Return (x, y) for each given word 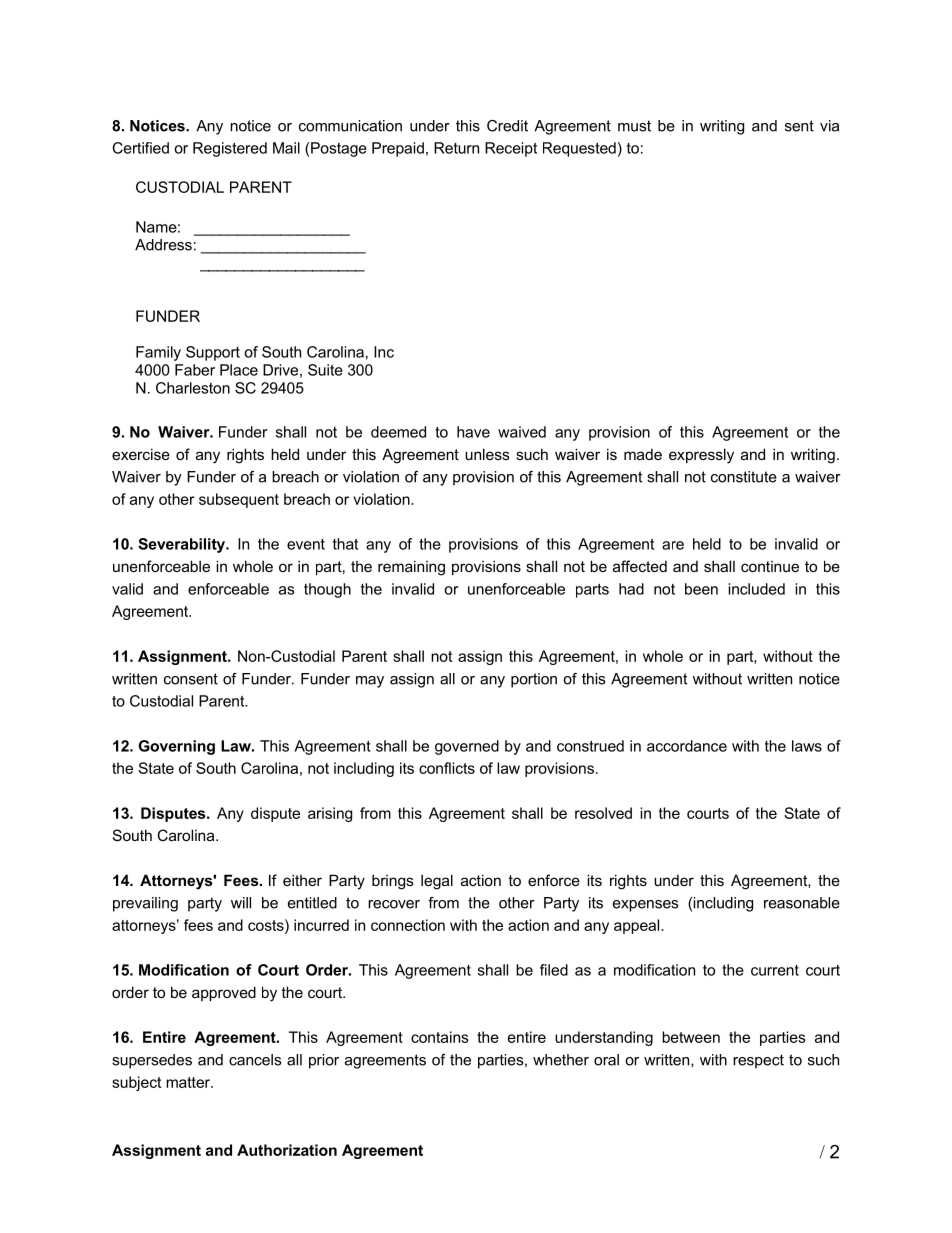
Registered (230, 149)
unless (487, 454)
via (829, 126)
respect (758, 1061)
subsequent (239, 500)
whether (561, 1060)
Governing (176, 747)
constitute (744, 477)
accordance (687, 746)
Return (456, 148)
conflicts (447, 768)
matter (189, 1082)
